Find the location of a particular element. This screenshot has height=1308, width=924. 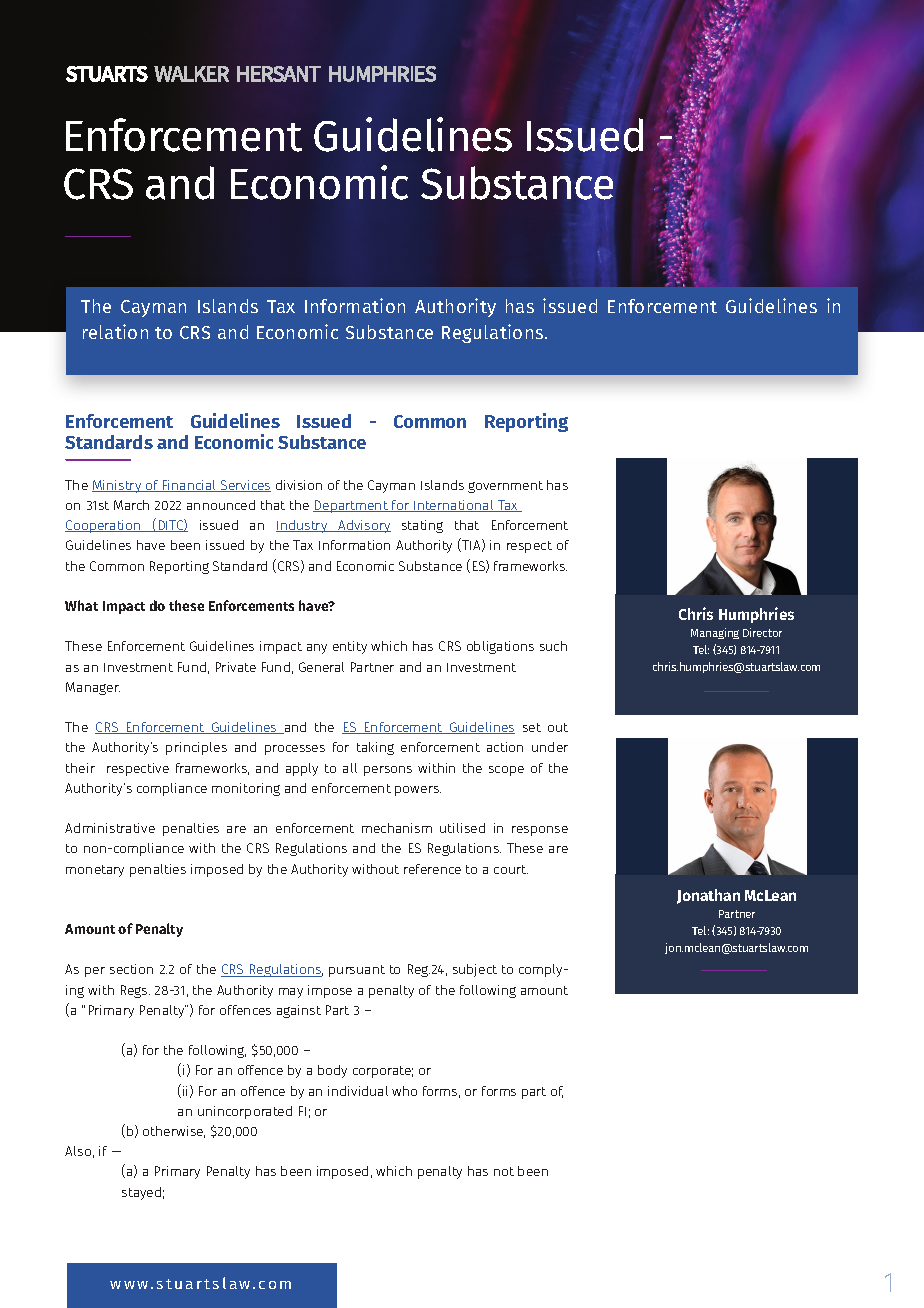

stayed is located at coordinates (141, 1193).
